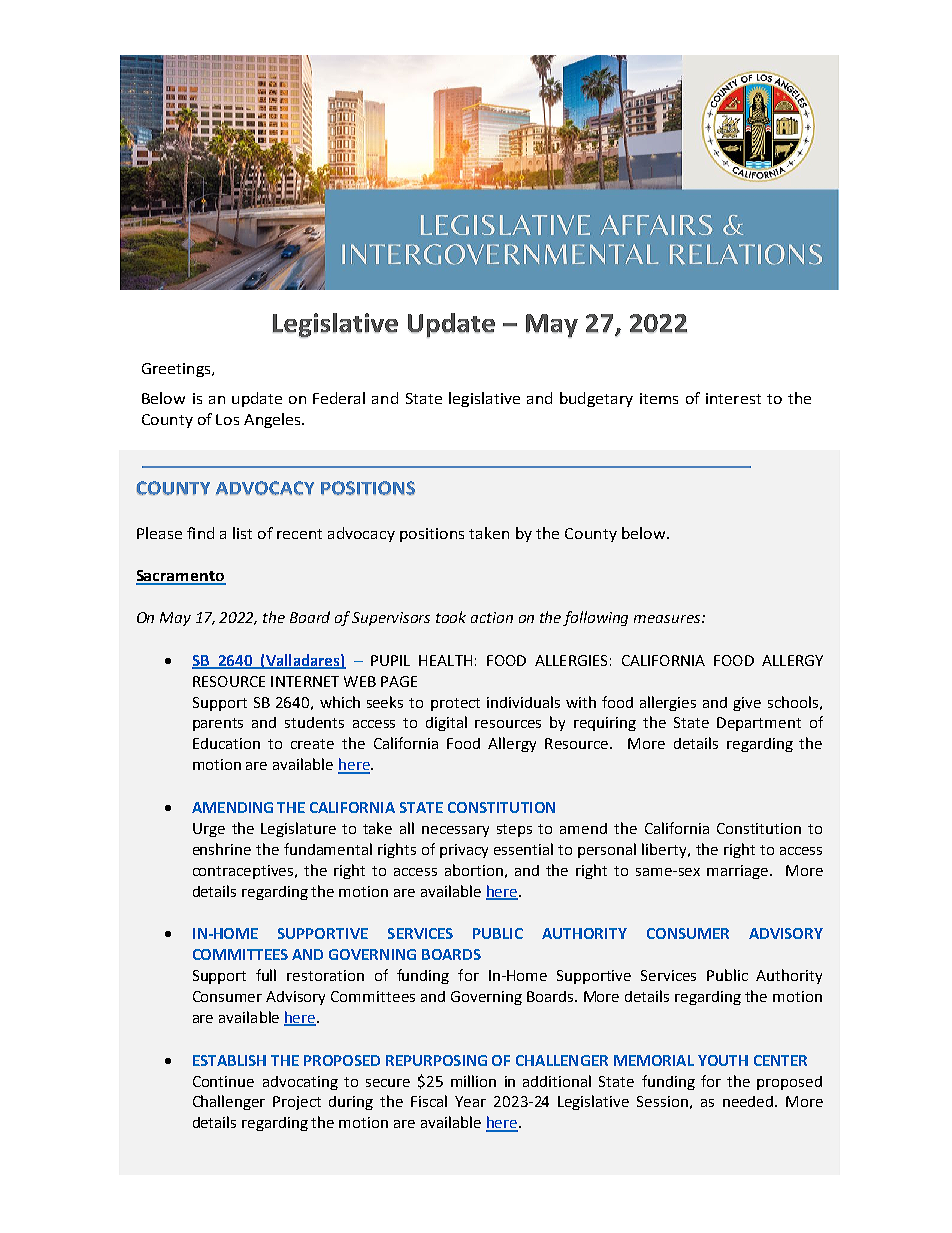  Describe the element at coordinates (242, 533) in the document. I see `list` at that location.
